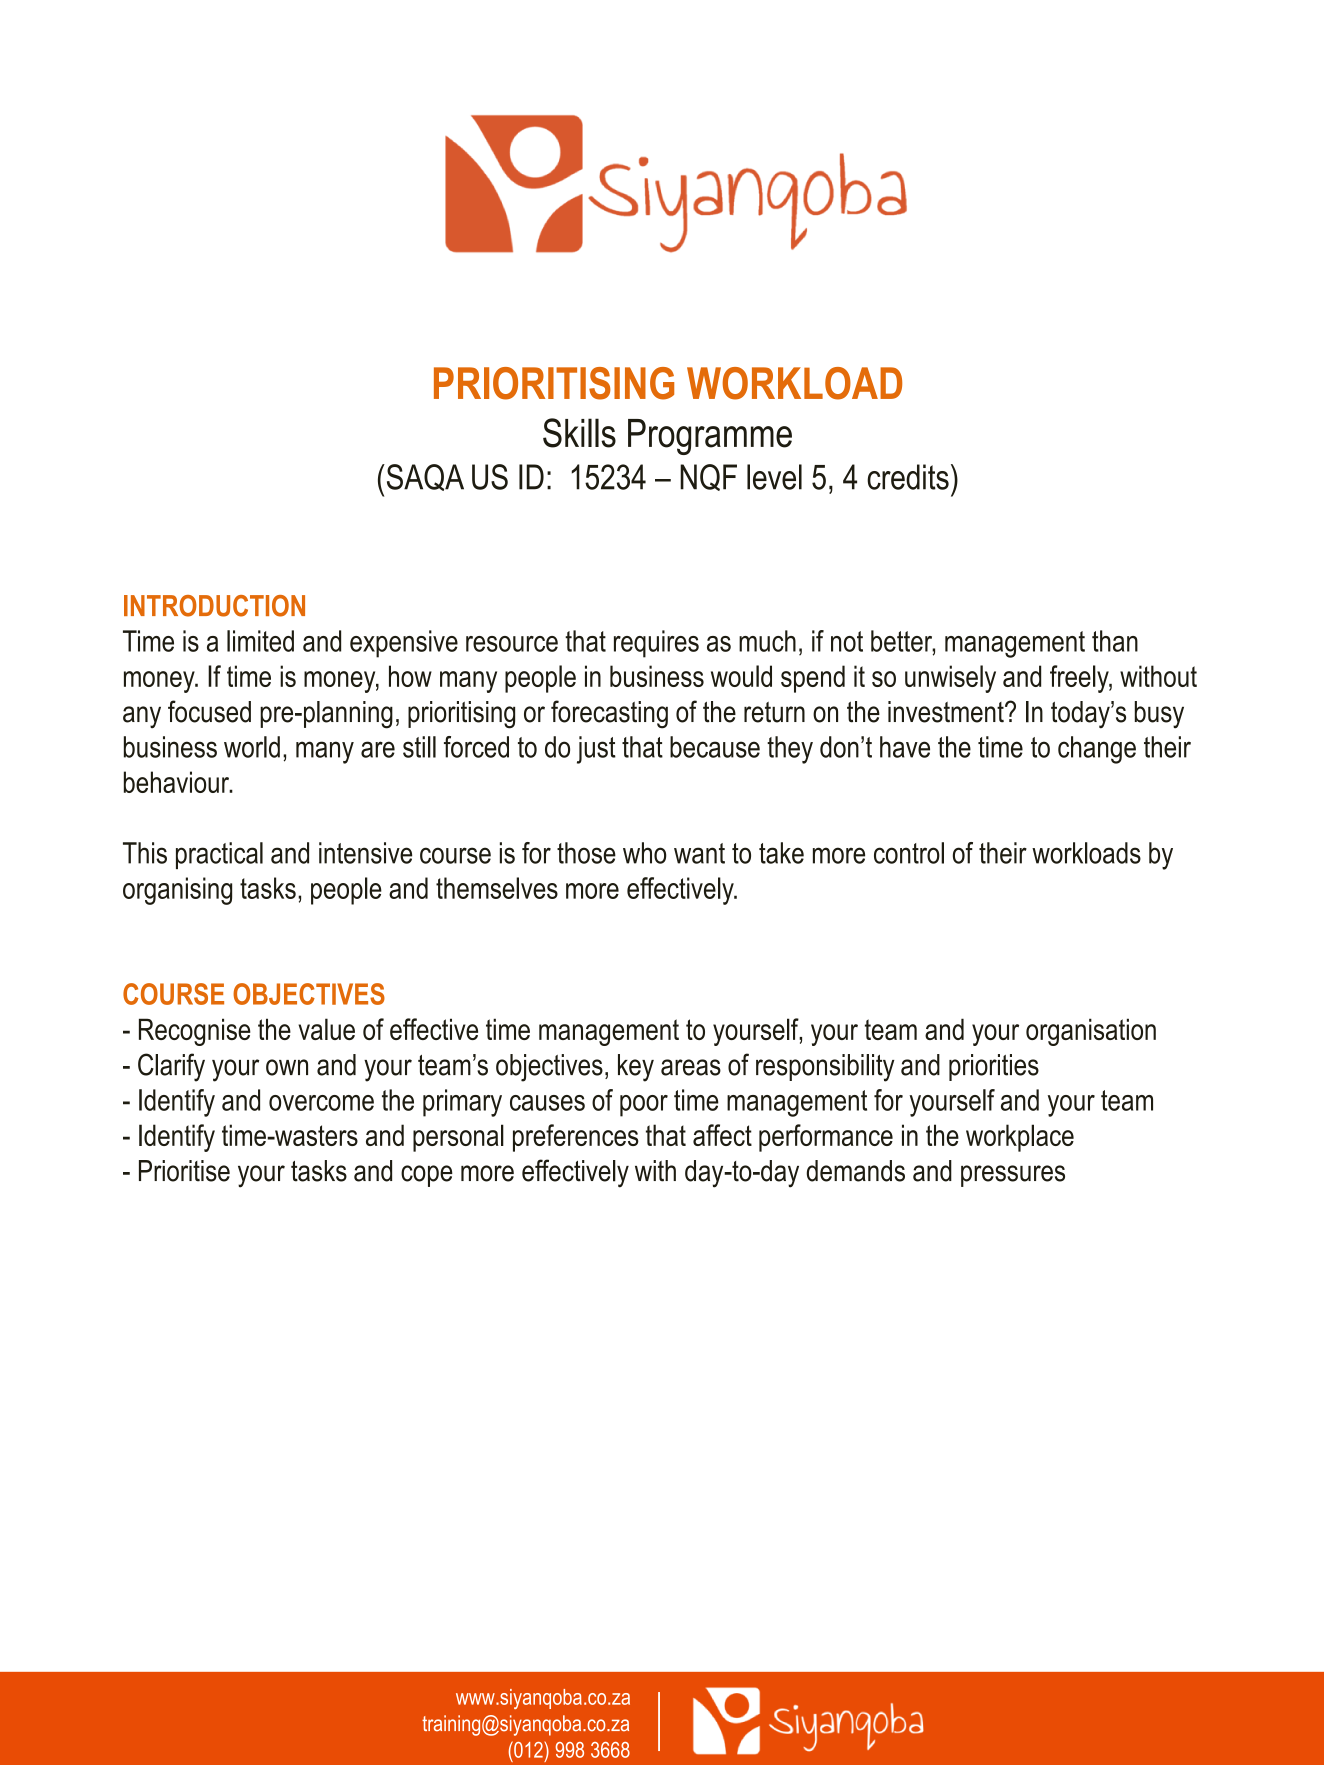 This document has height=1765, width=1324. I want to click on Prioritise, so click(184, 1171).
